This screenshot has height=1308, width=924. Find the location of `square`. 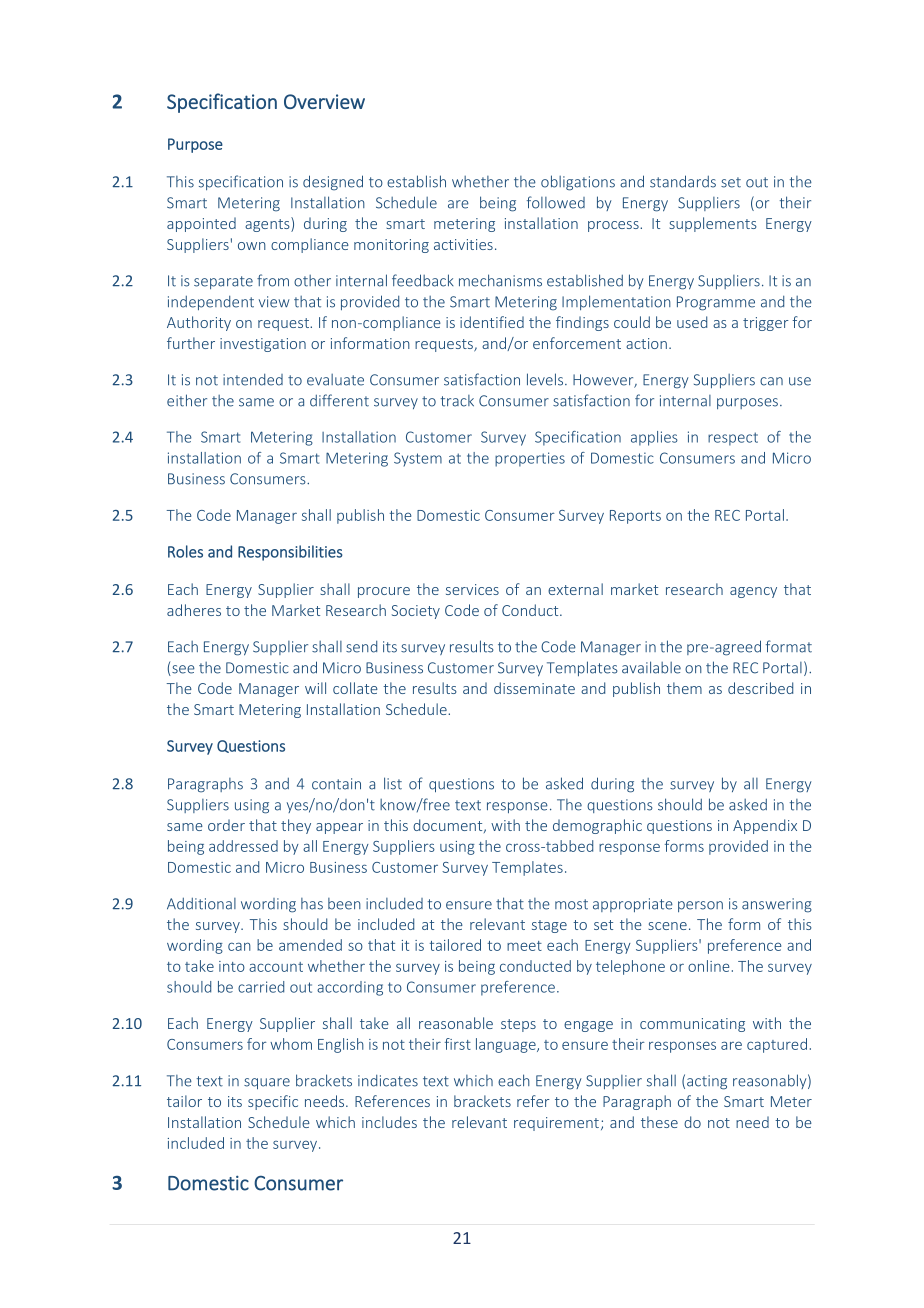

square is located at coordinates (267, 1084).
